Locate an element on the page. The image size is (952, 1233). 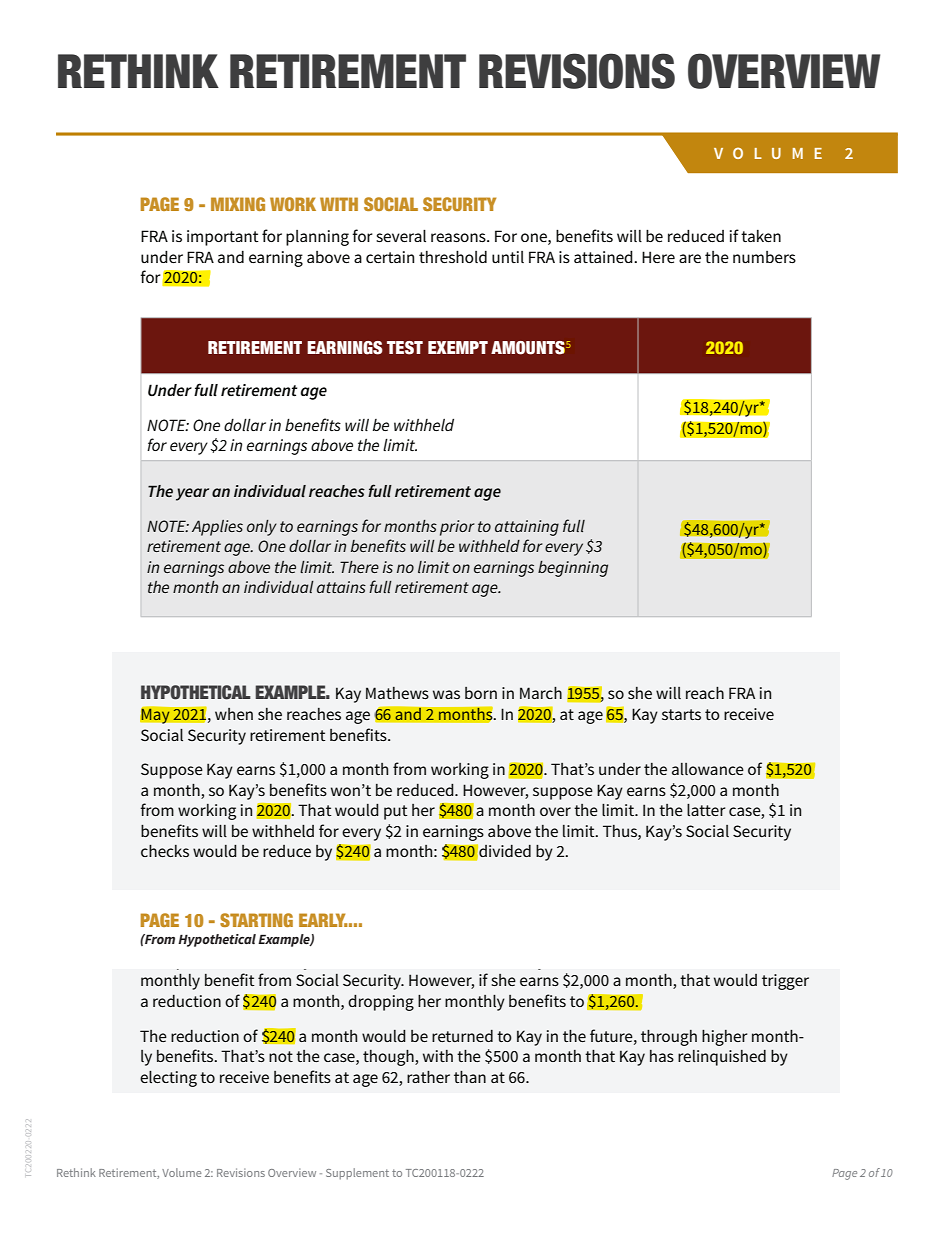
higher is located at coordinates (725, 1038).
